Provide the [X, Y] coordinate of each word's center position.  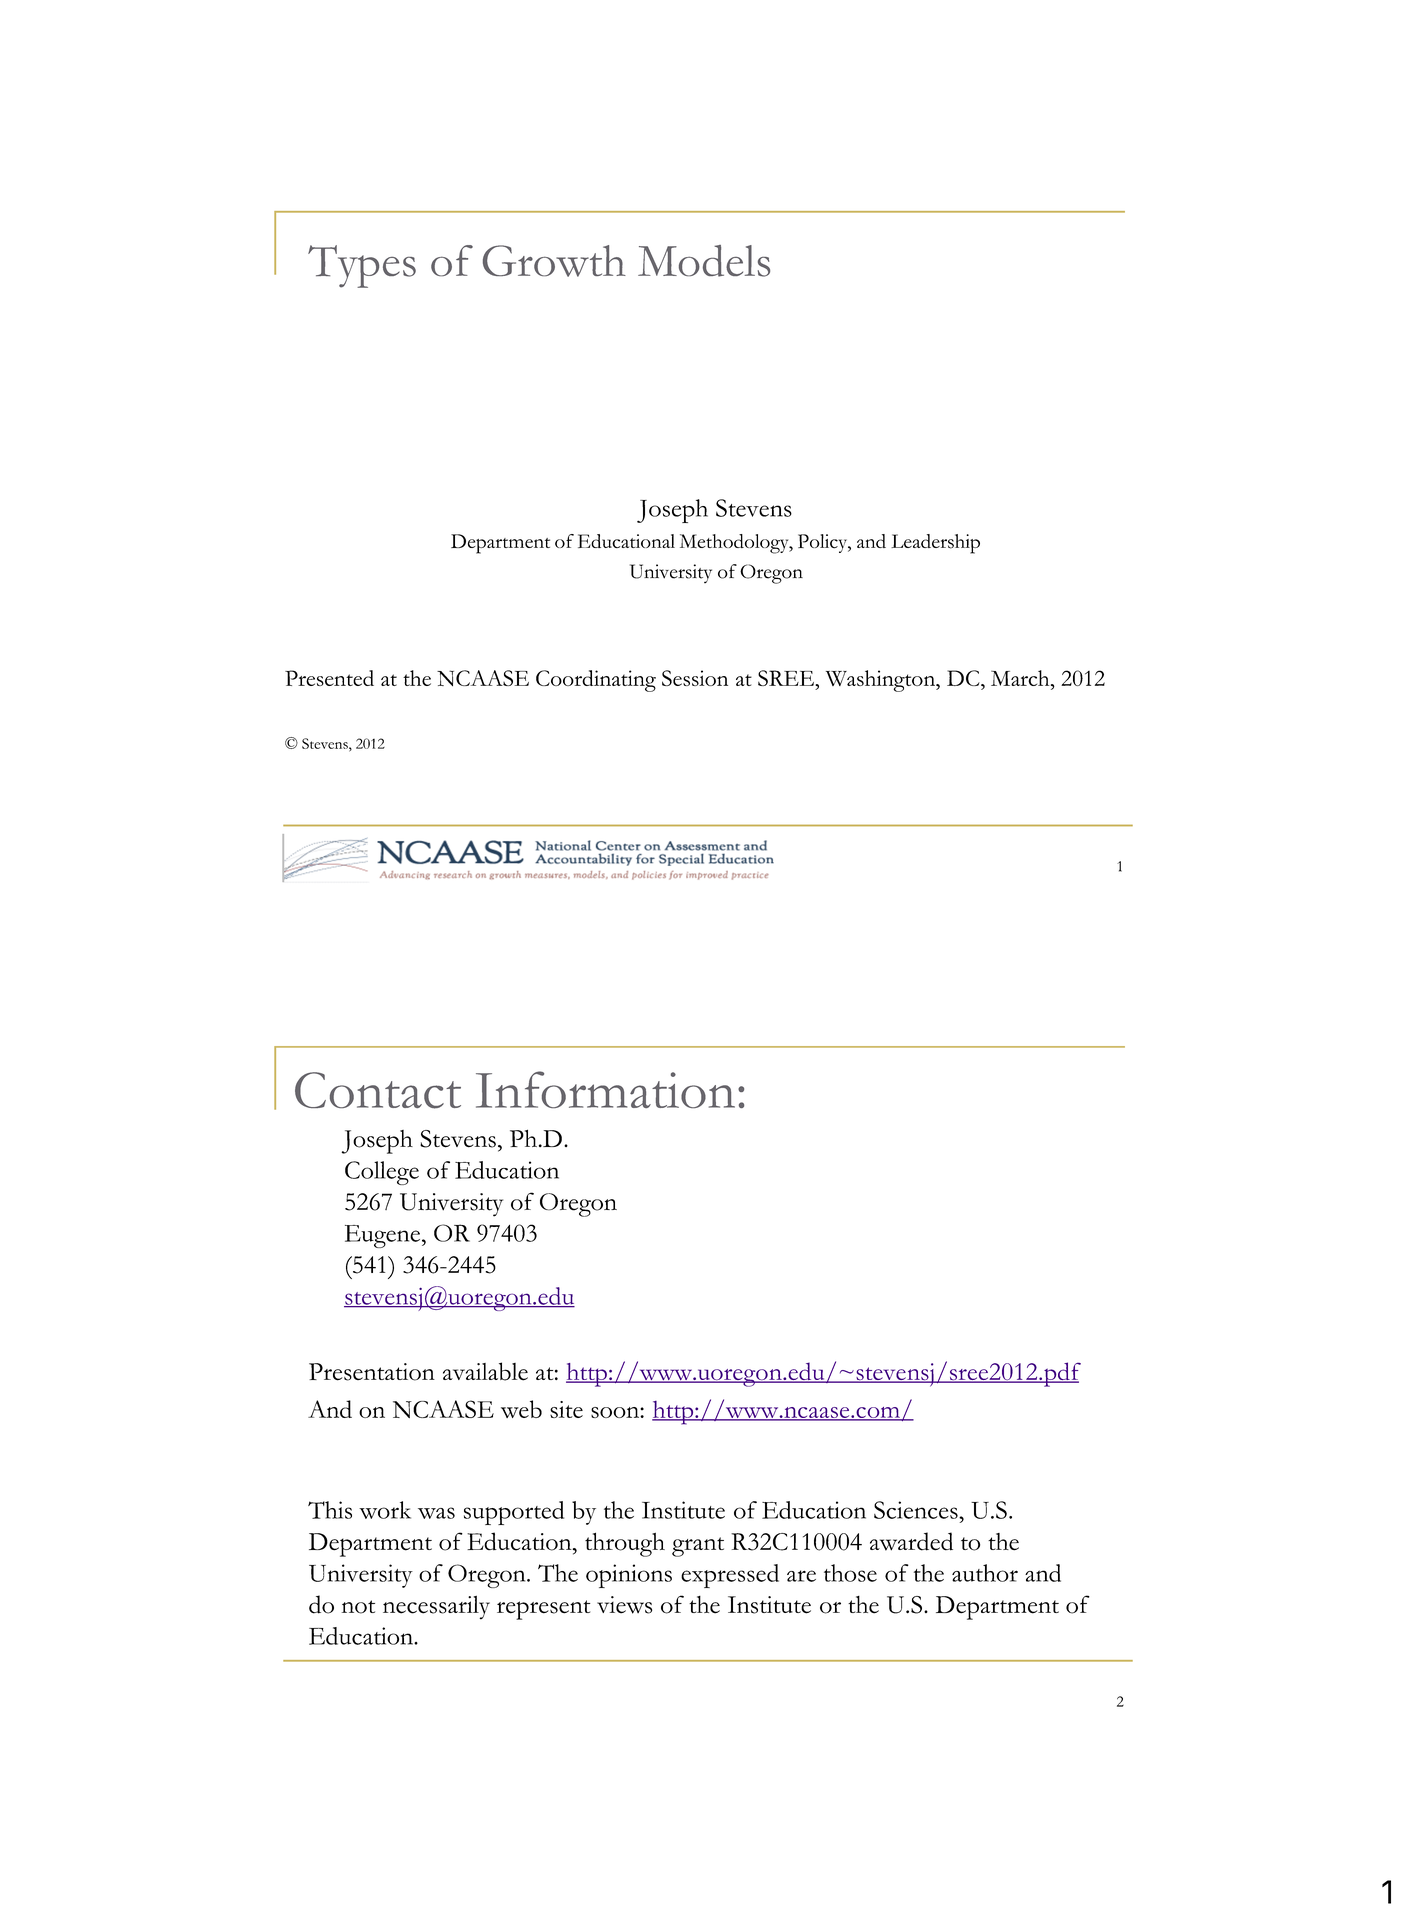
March [1021, 678]
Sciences [917, 1510]
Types [362, 266]
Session [695, 678]
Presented [329, 678]
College [382, 1173]
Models [704, 261]
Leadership [935, 544]
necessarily [436, 1608]
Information [605, 1089]
